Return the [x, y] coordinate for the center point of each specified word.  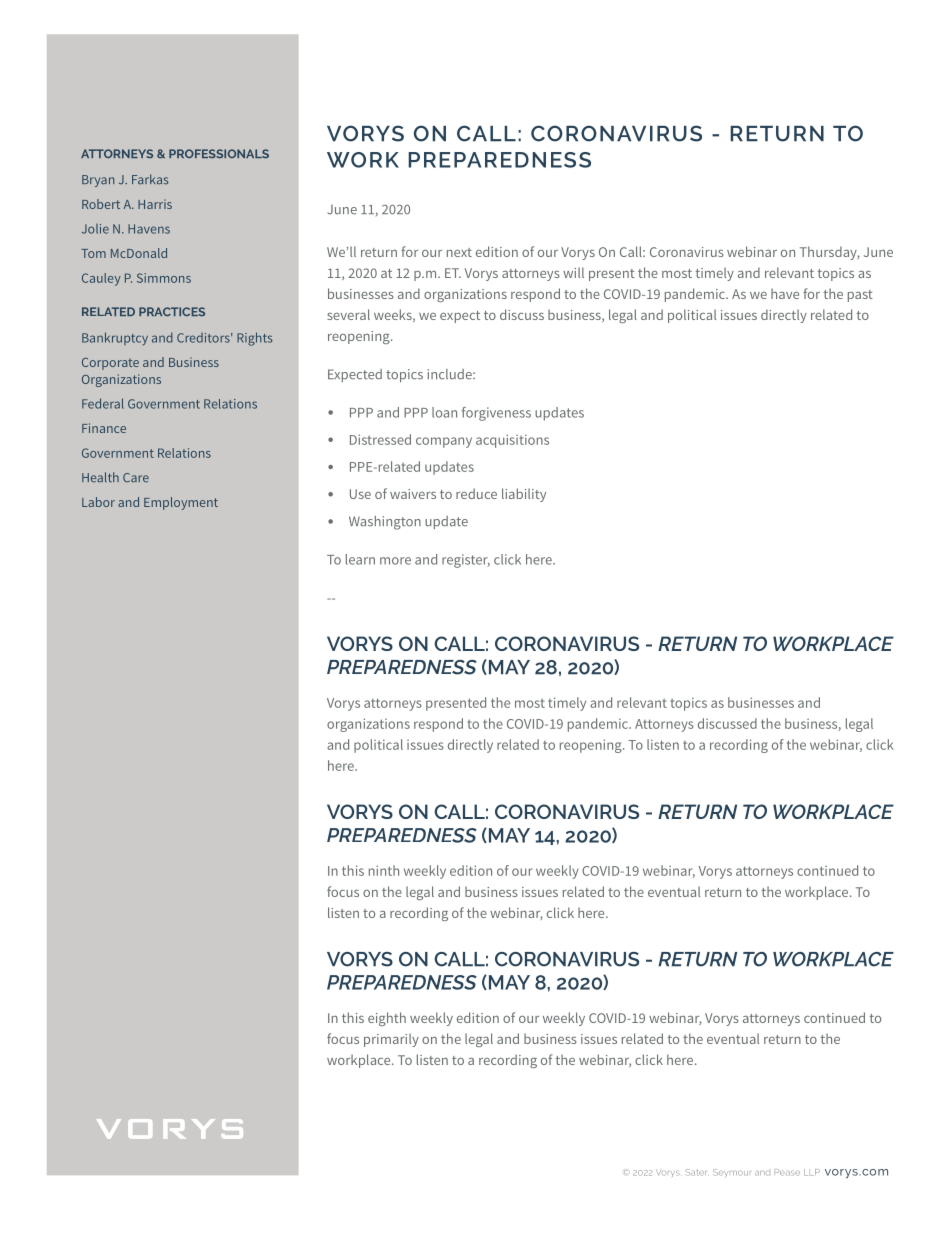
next [459, 252]
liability [524, 495]
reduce [476, 493]
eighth [387, 1019]
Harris [155, 204]
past [860, 296]
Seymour [732, 1172]
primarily [391, 1040]
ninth [384, 870]
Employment [181, 503]
